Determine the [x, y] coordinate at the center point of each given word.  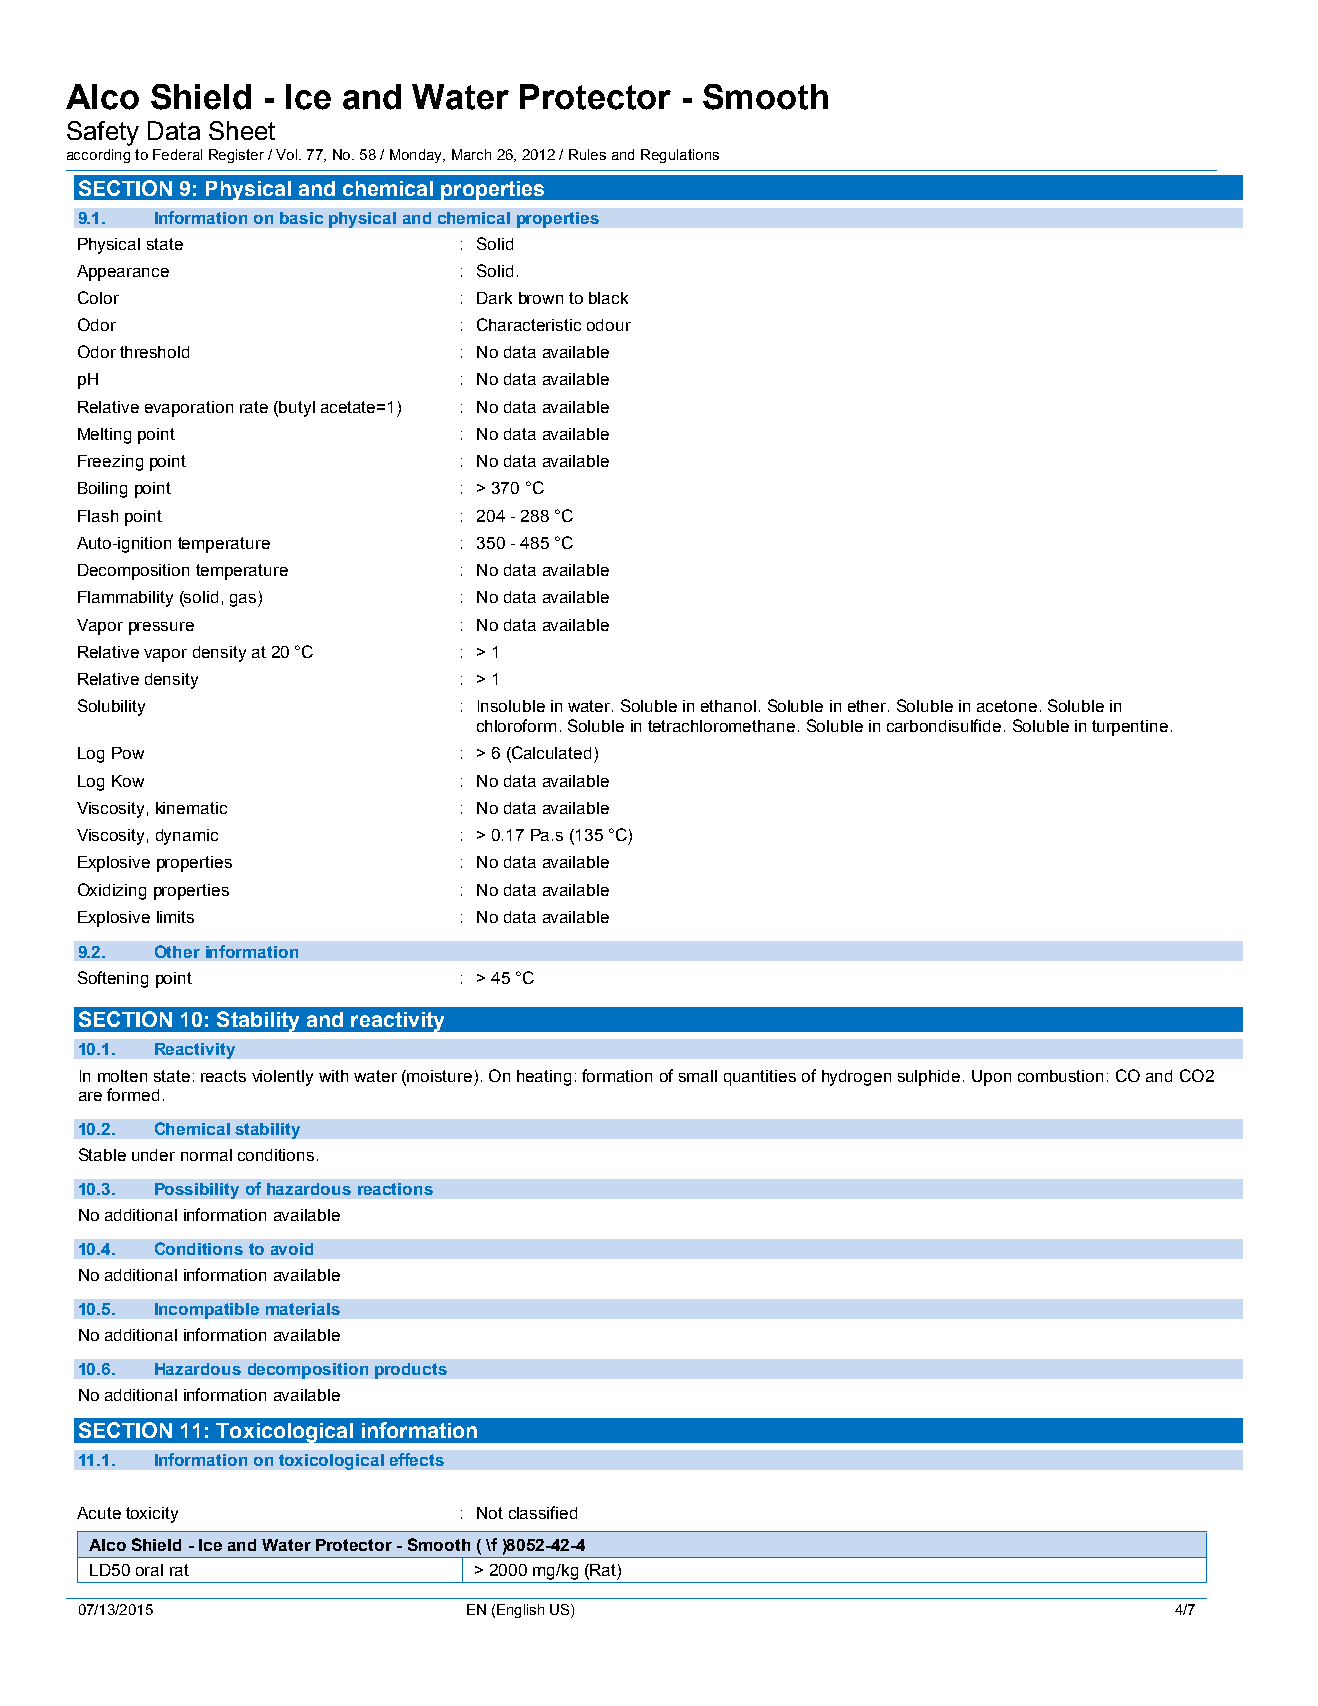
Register [236, 156]
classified [543, 1512]
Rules [587, 154]
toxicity [152, 1515]
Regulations [680, 156]
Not [490, 1513]
